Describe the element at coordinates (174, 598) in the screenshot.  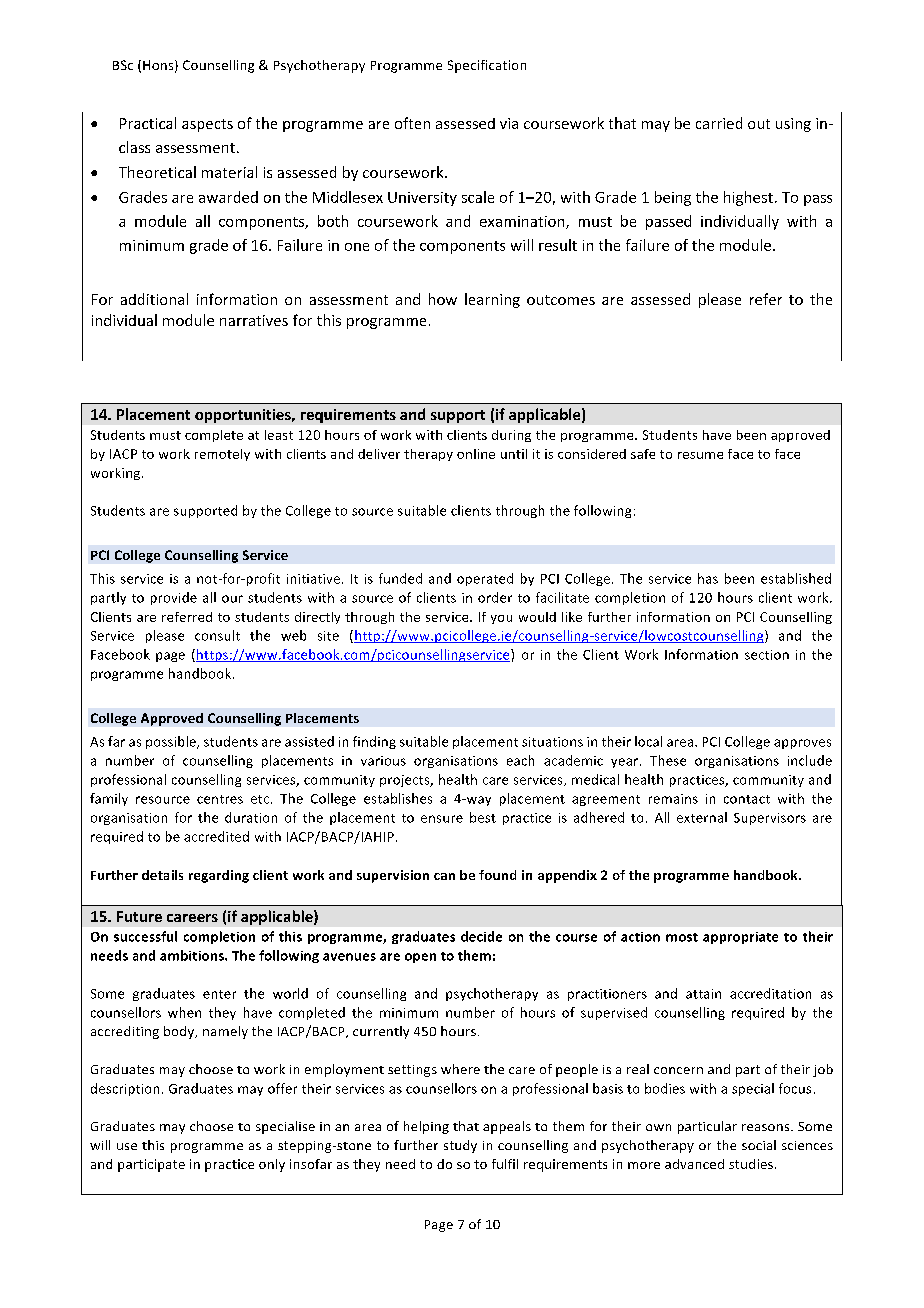
I see `provide` at that location.
